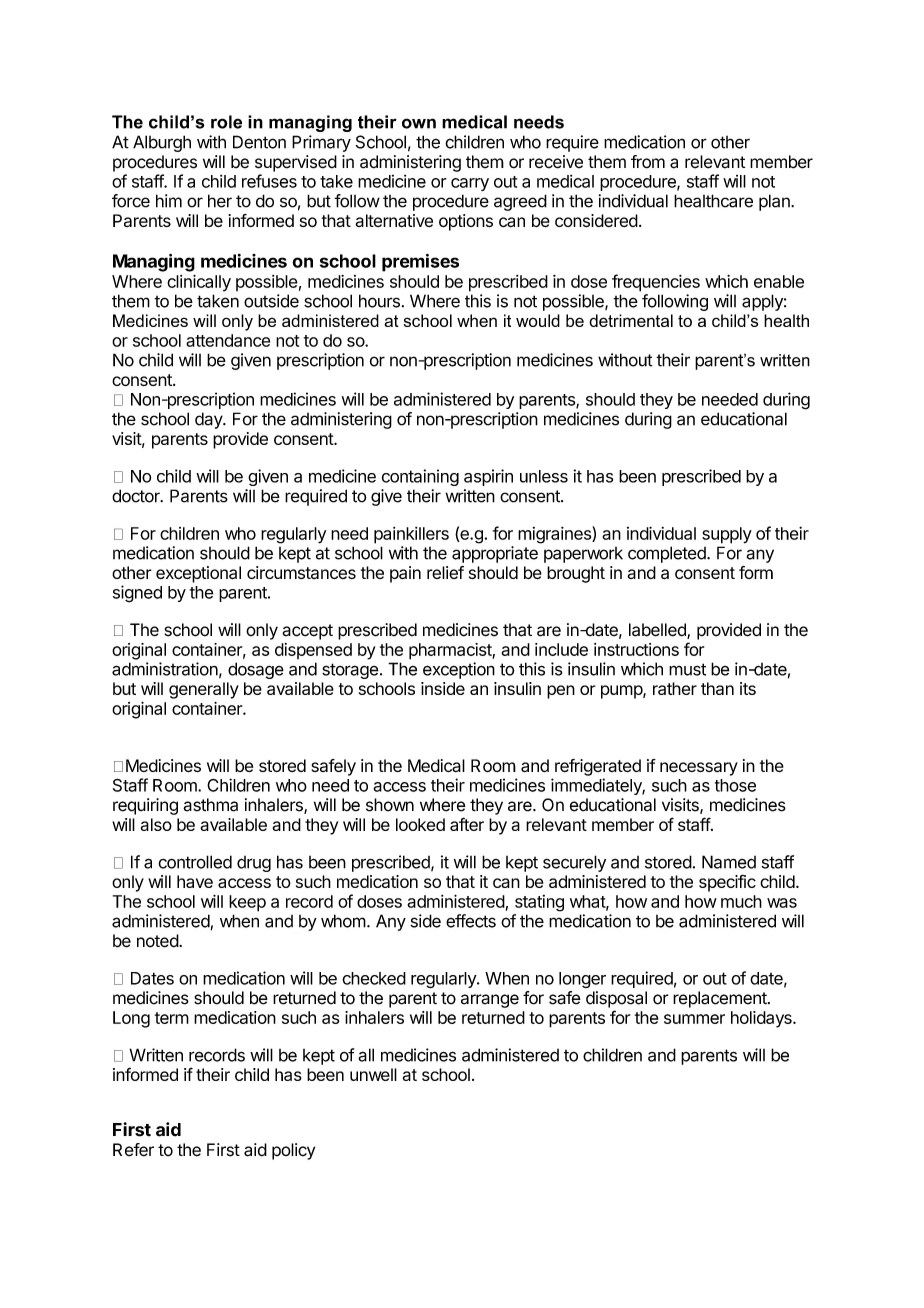  Describe the element at coordinates (226, 122) in the image. I see `role` at that location.
